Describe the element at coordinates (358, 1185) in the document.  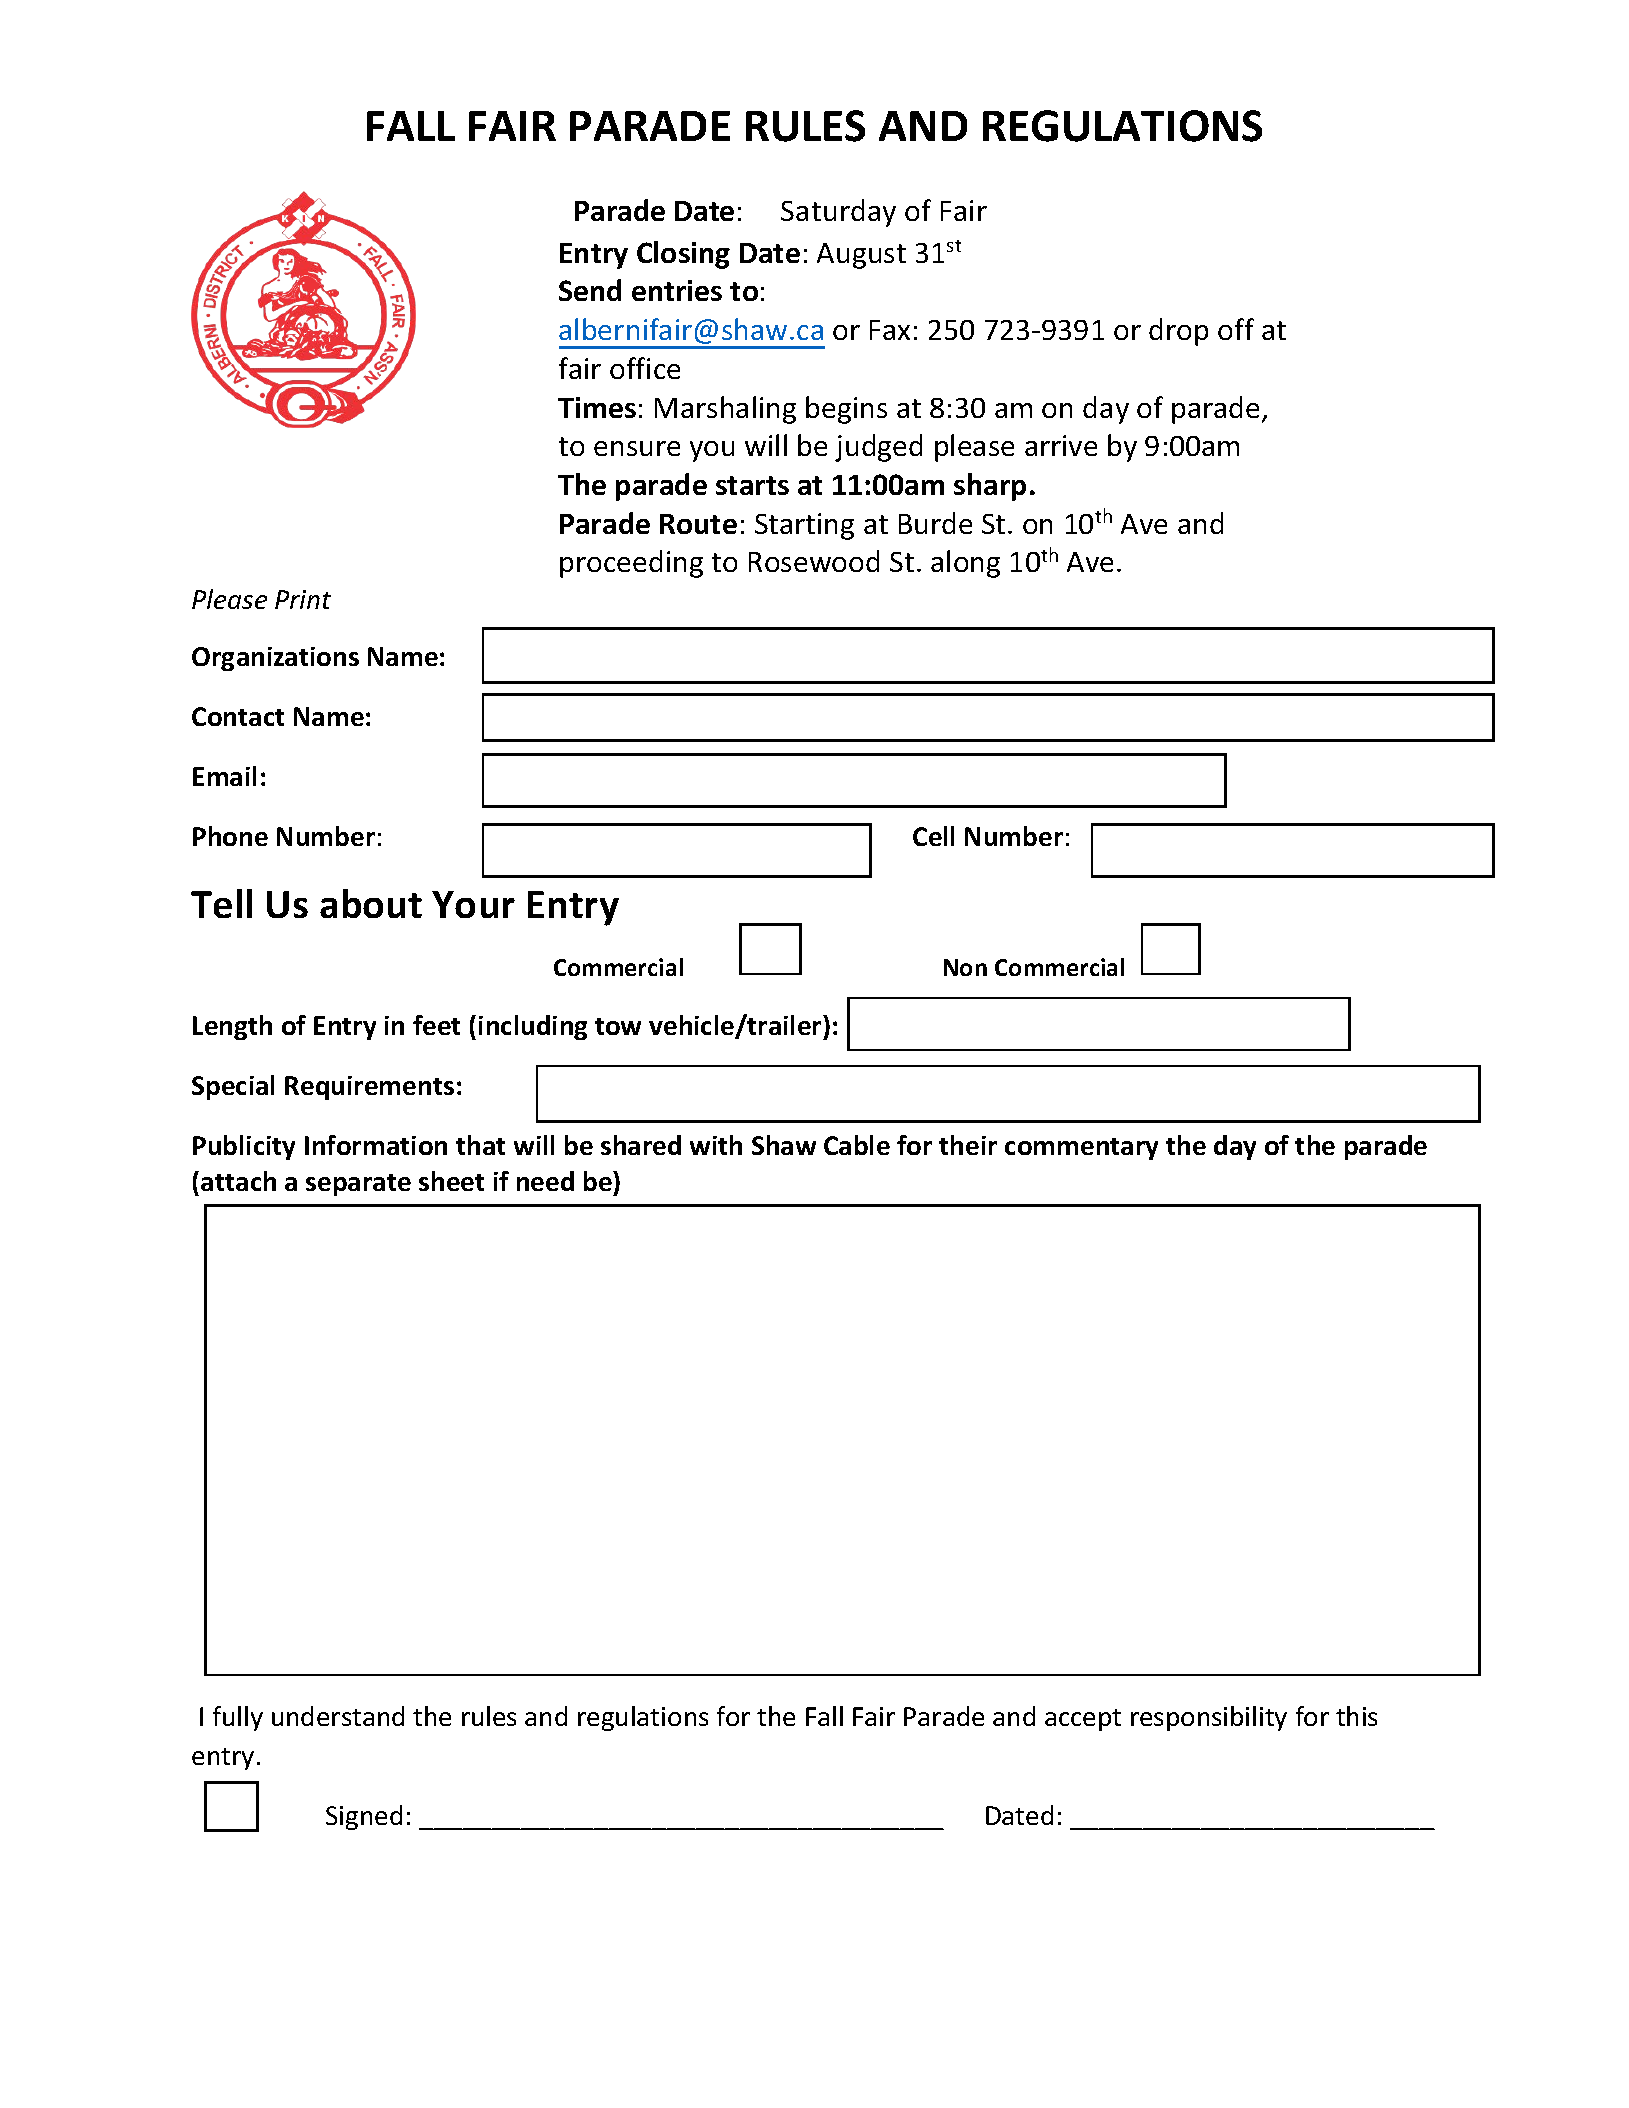
I see `separate` at that location.
